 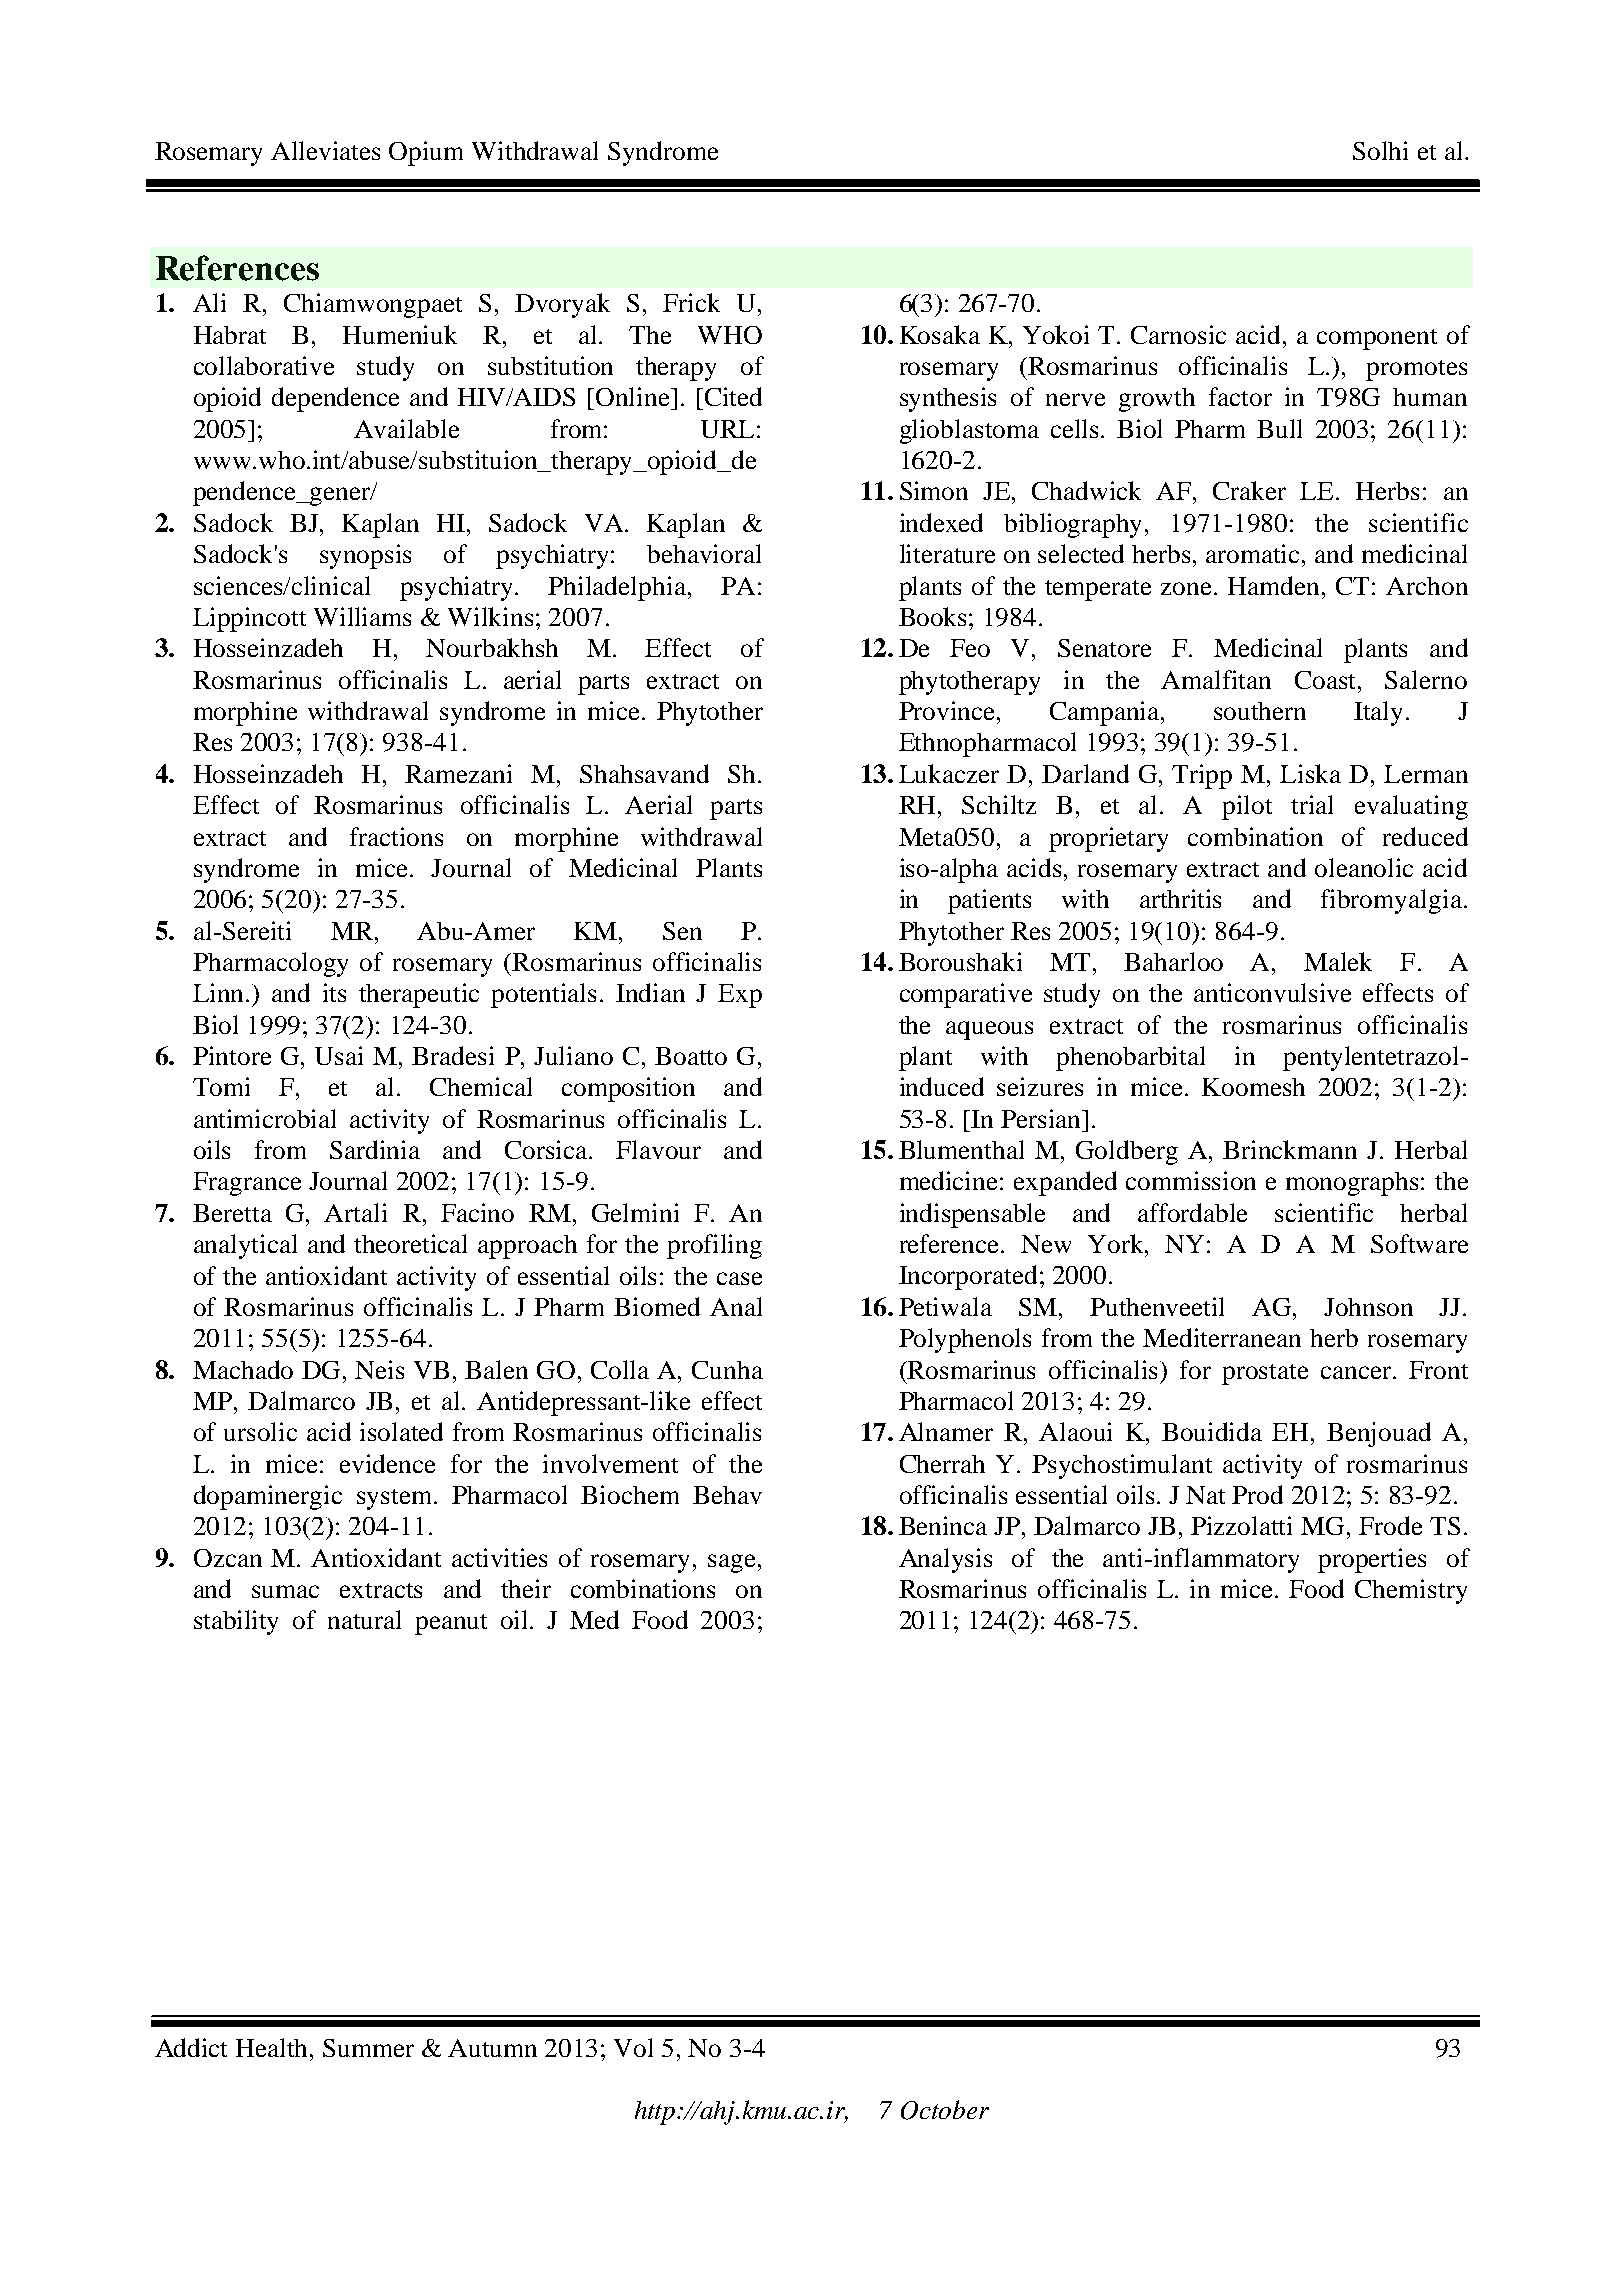 What do you see at coordinates (731, 1563) in the screenshot?
I see `sage` at bounding box center [731, 1563].
